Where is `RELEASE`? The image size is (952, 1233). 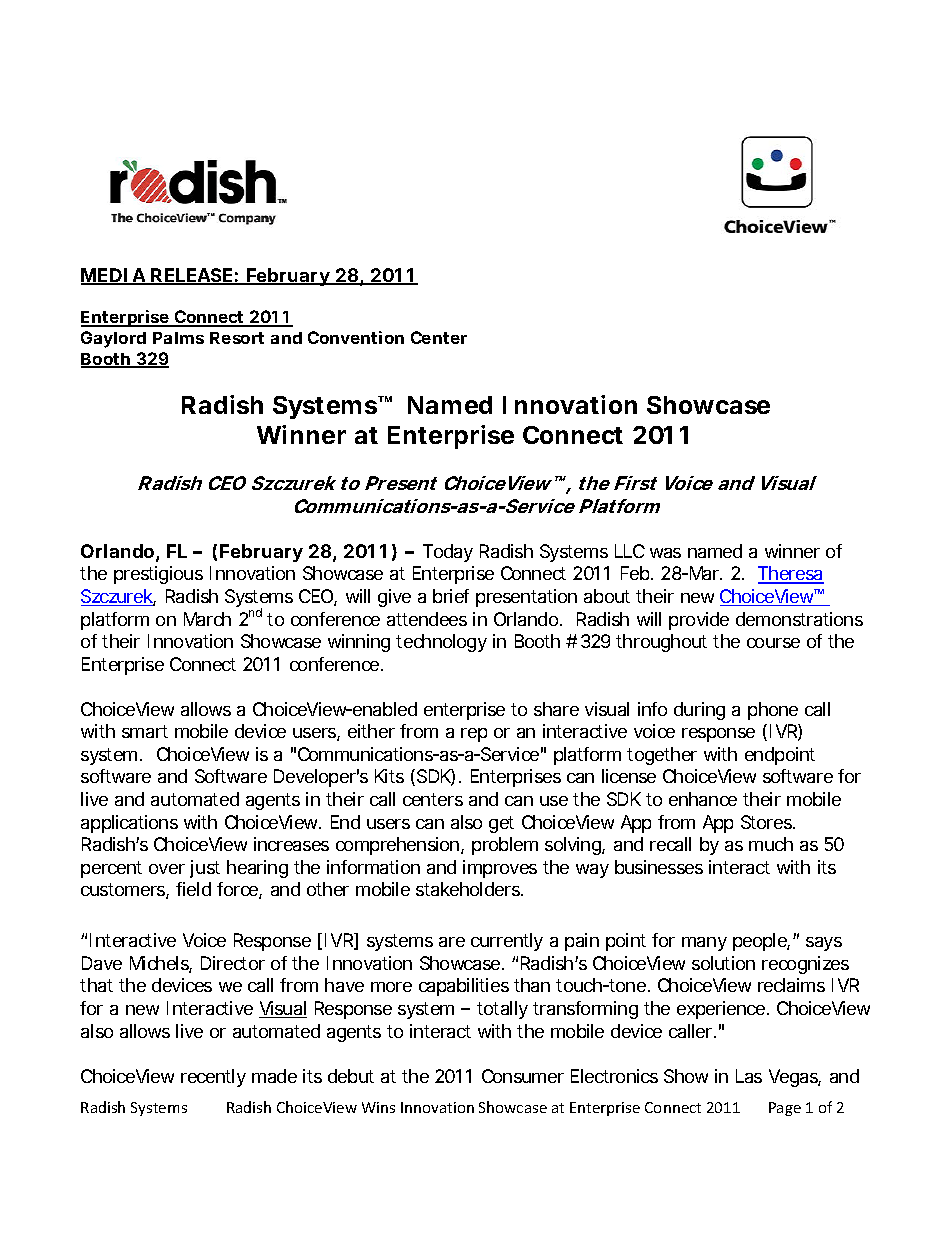 RELEASE is located at coordinates (192, 276).
